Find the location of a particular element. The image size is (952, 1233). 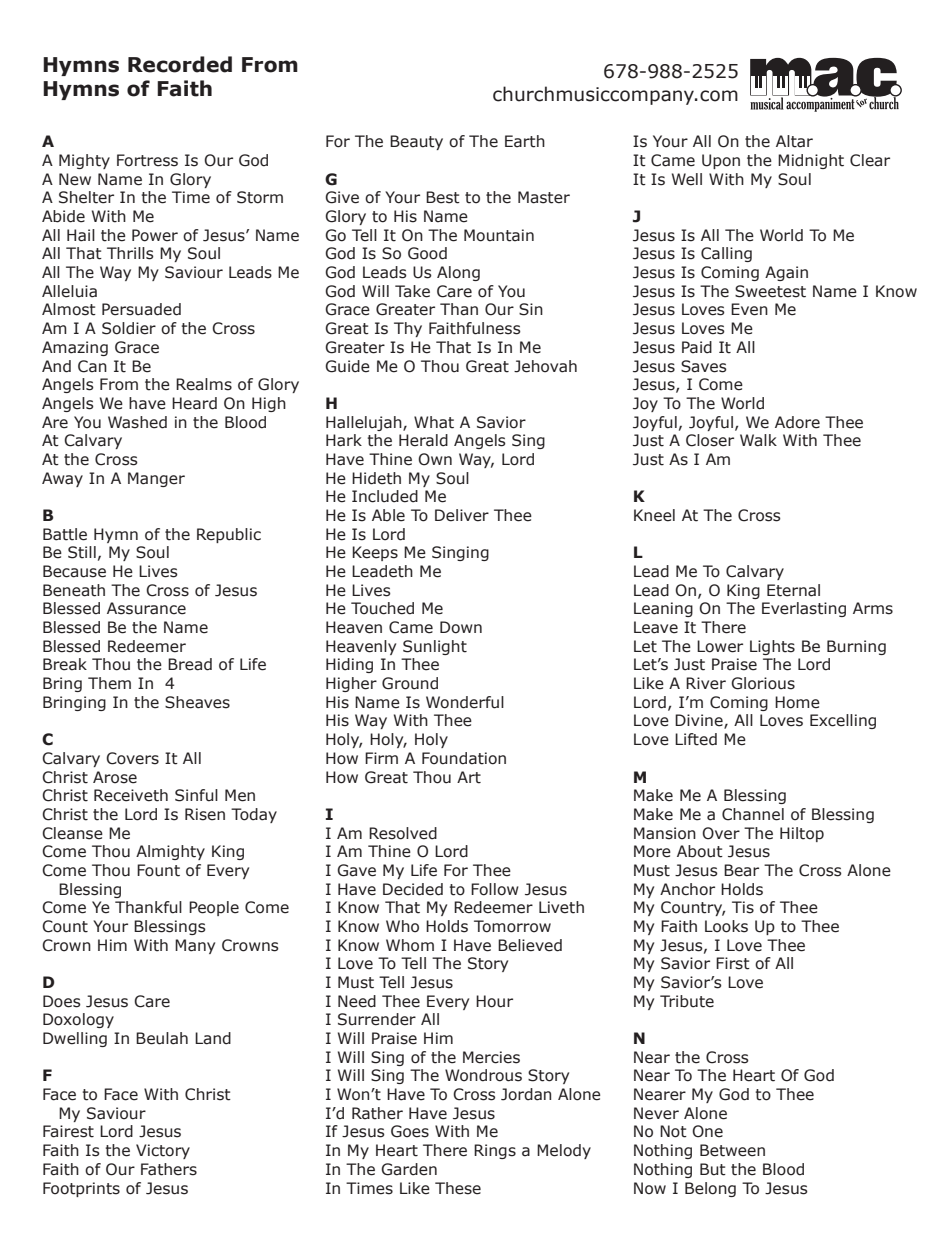

Victory is located at coordinates (163, 1151).
